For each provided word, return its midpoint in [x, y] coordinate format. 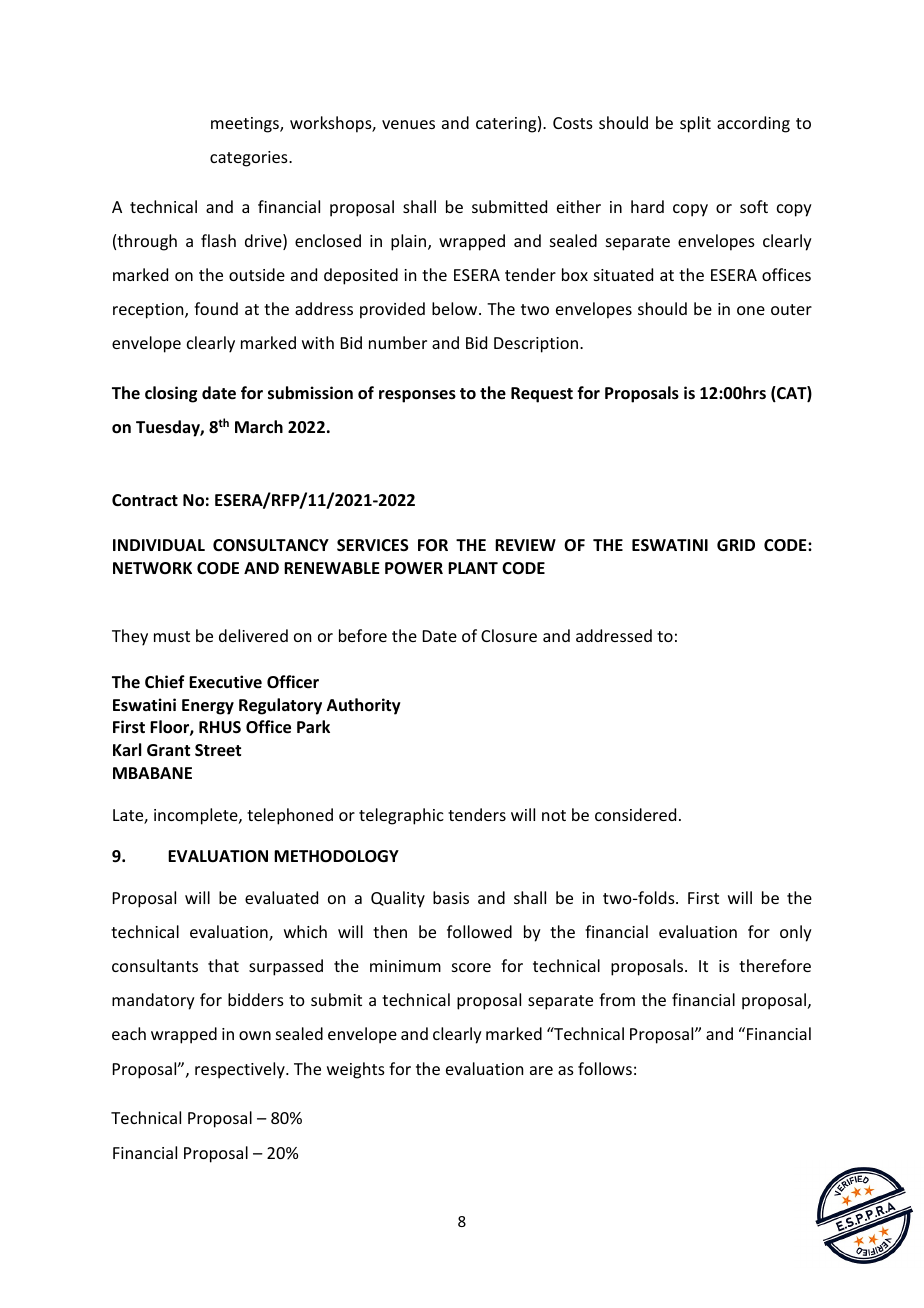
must [172, 636]
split [695, 124]
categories [250, 159]
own [255, 1035]
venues [408, 124]
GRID [736, 545]
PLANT [473, 568]
